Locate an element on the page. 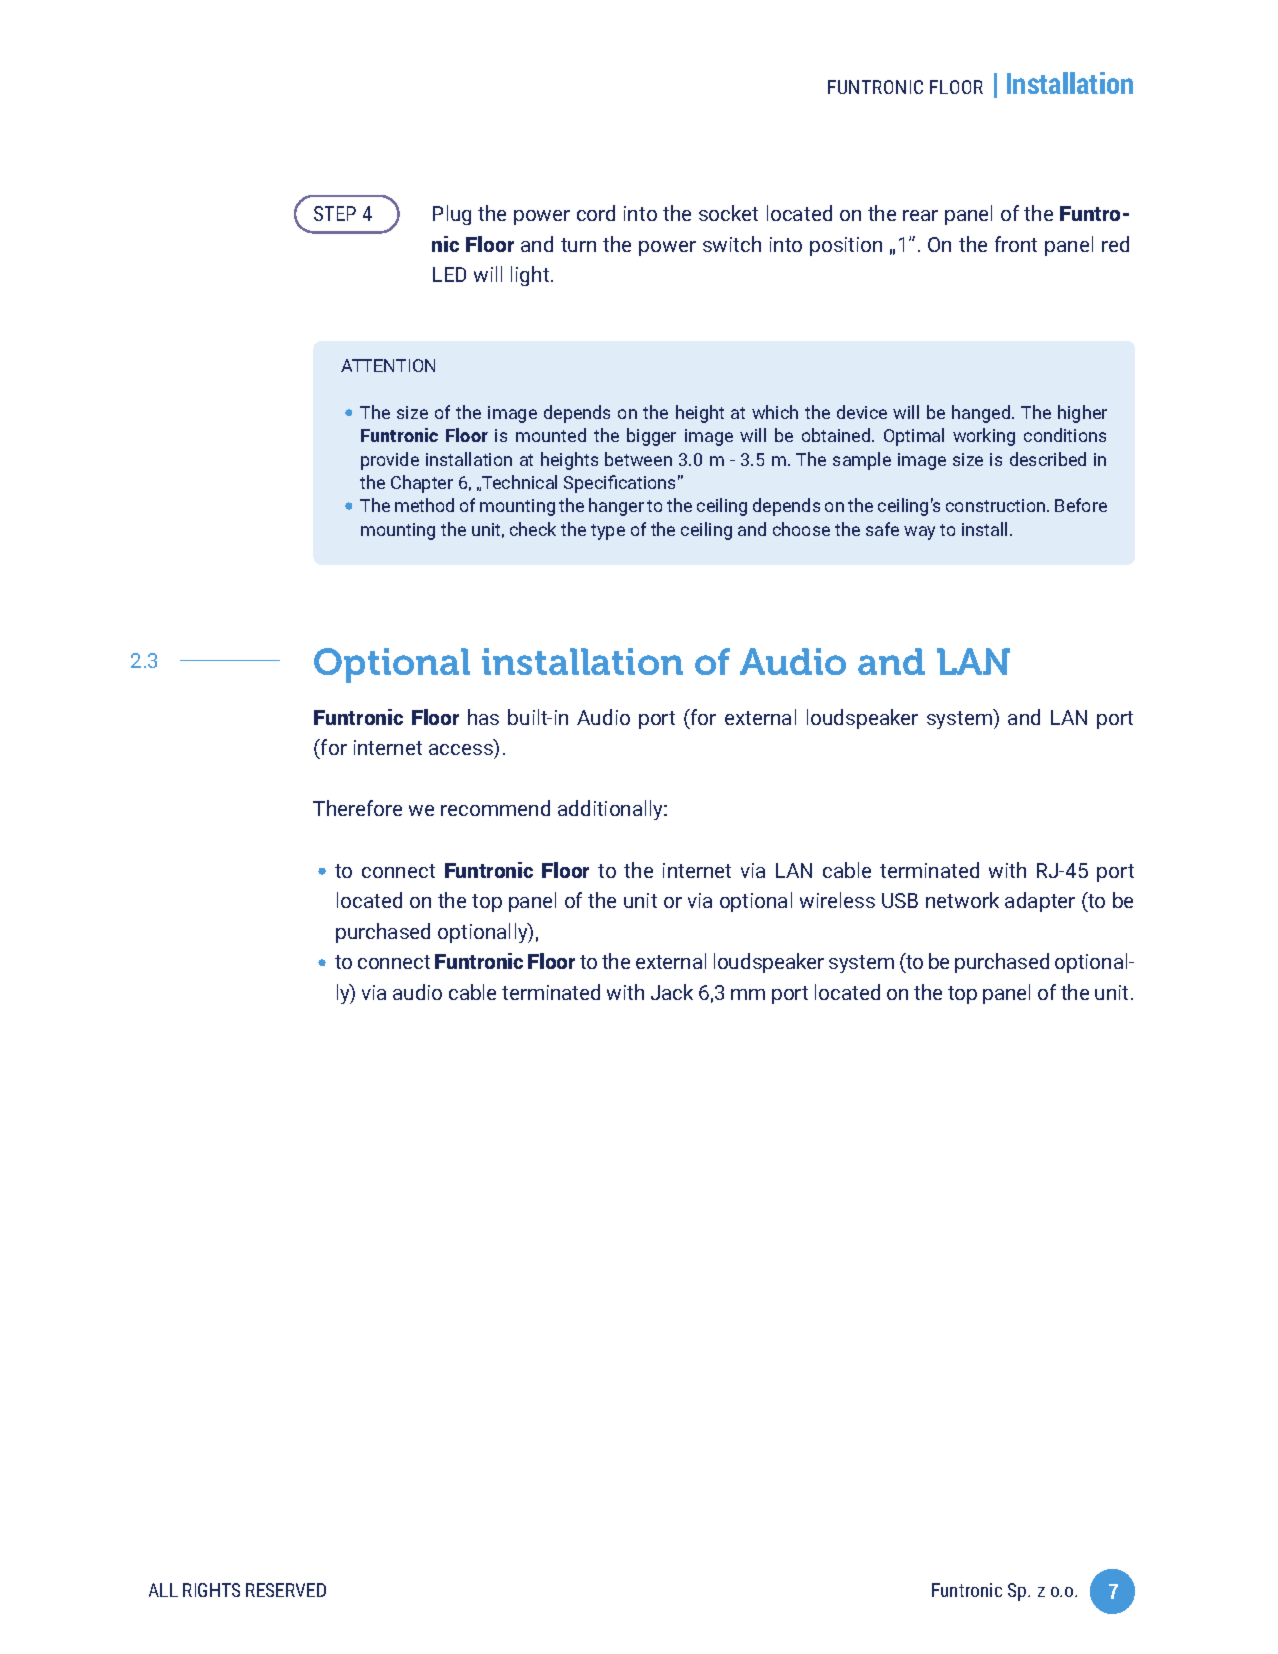  switch is located at coordinates (732, 244).
